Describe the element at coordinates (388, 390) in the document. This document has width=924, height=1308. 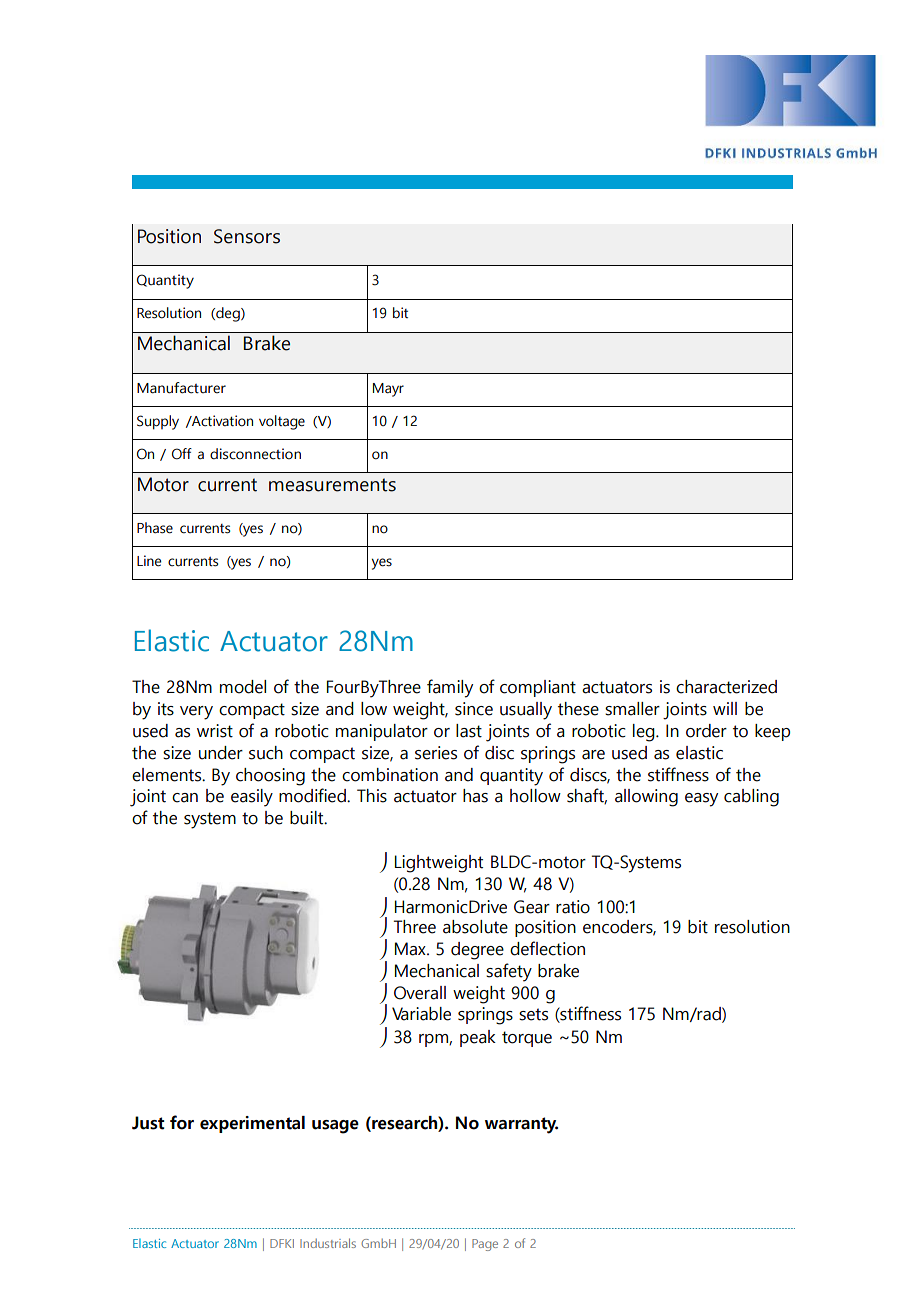
I see `Mayr` at that location.
